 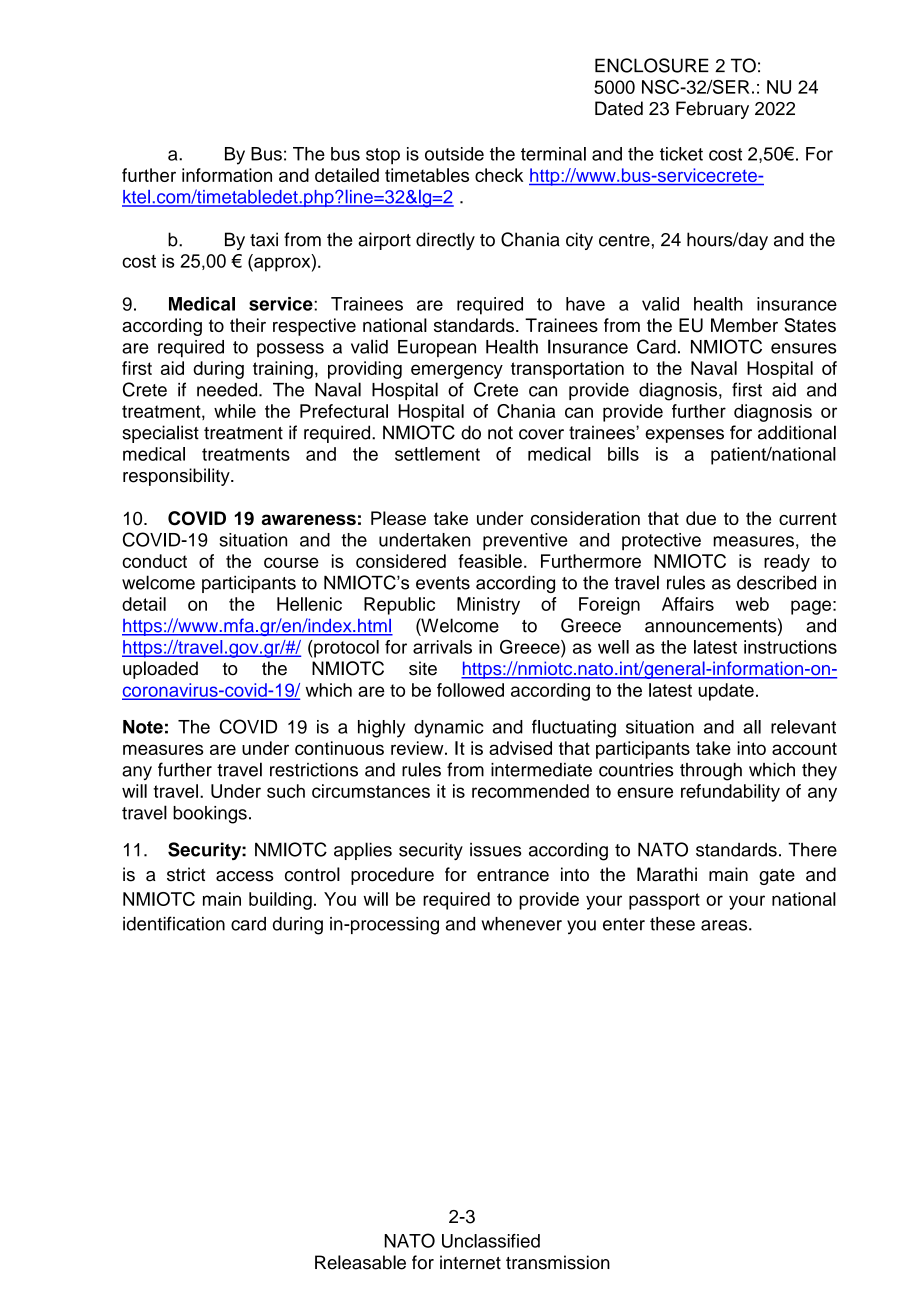 What do you see at coordinates (491, 1241) in the screenshot?
I see `Unclassified` at bounding box center [491, 1241].
